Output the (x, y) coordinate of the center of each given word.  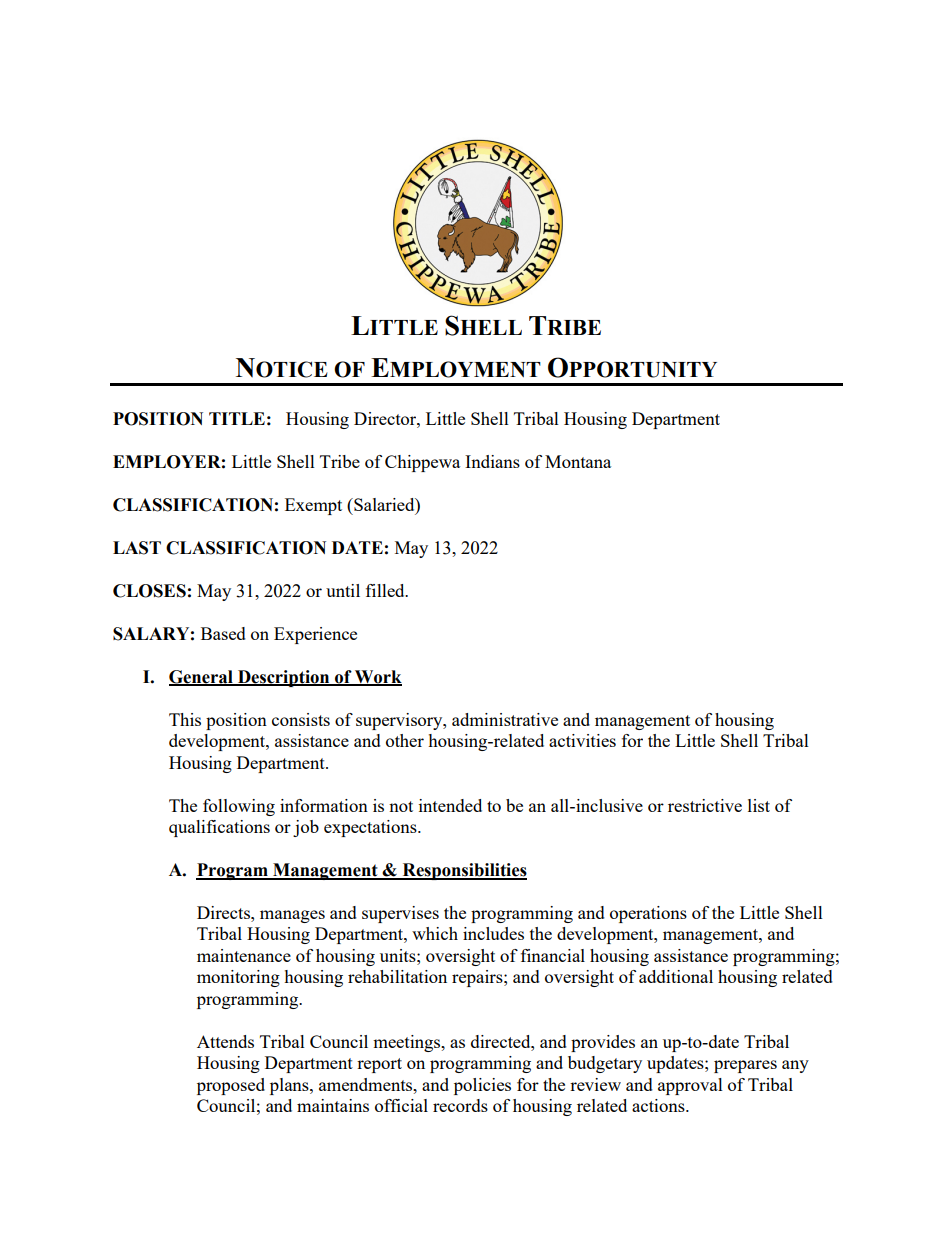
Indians (492, 461)
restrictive (705, 805)
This (185, 719)
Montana (578, 461)
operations (648, 914)
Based (223, 633)
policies (482, 1086)
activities (582, 740)
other (405, 740)
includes (493, 933)
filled (386, 590)
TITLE (237, 418)
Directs (224, 912)
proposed (231, 1086)
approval (690, 1086)
